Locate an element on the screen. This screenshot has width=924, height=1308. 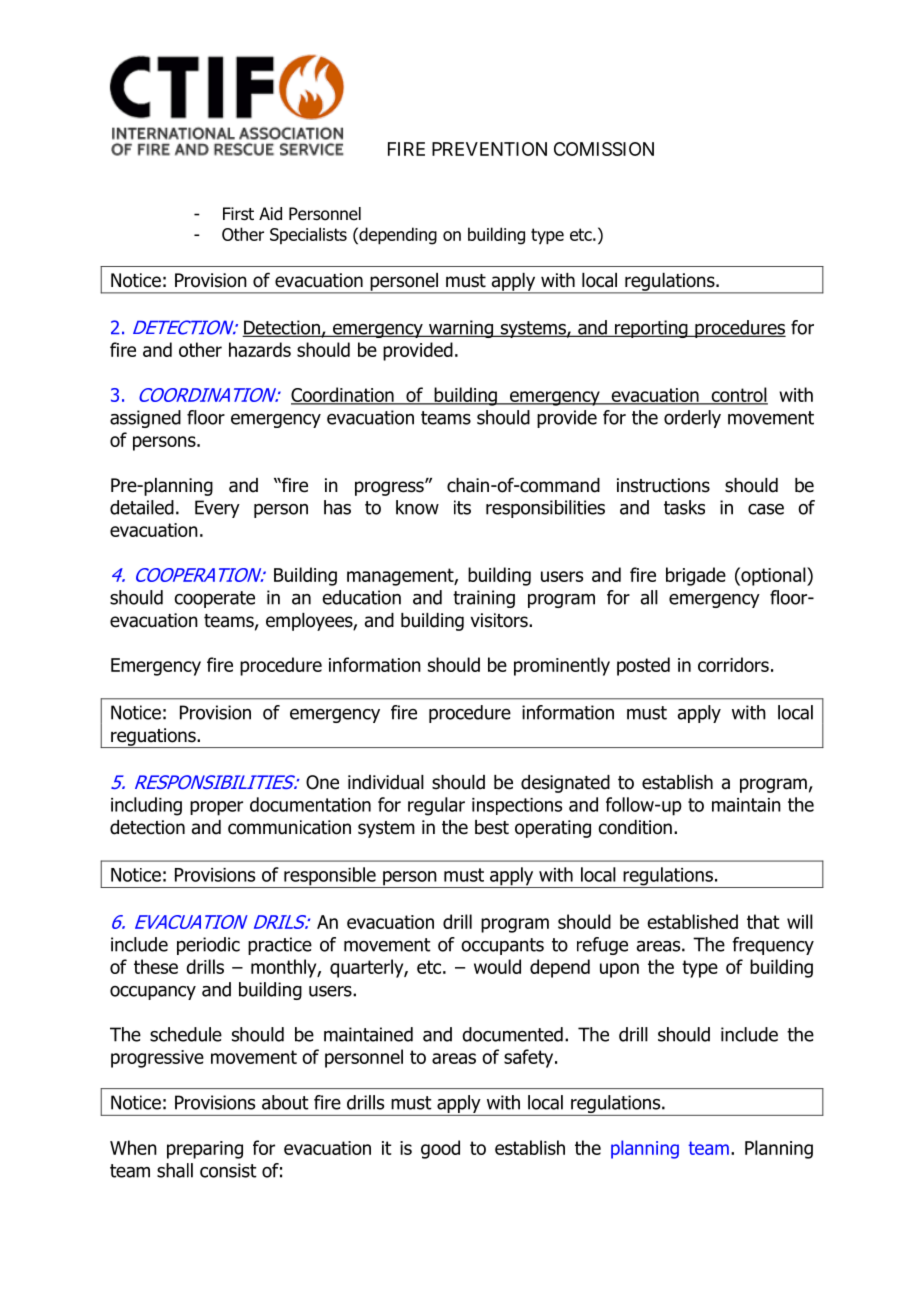
First is located at coordinates (238, 214).
